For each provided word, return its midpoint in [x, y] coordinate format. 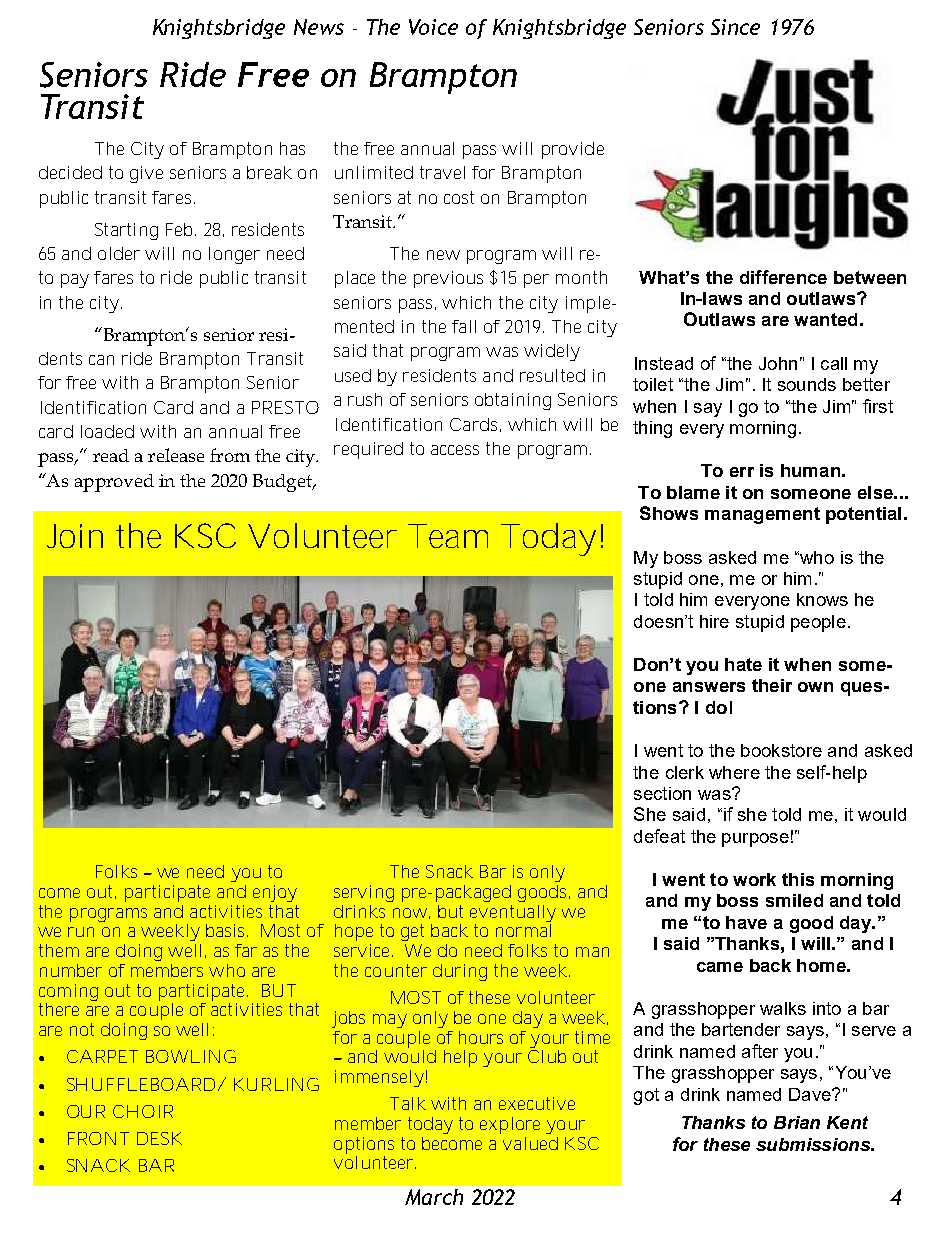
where [734, 772]
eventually [513, 913]
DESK [159, 1138]
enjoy [275, 893]
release [176, 455]
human [810, 470]
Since [735, 27]
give [146, 174]
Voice [433, 27]
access [455, 450]
